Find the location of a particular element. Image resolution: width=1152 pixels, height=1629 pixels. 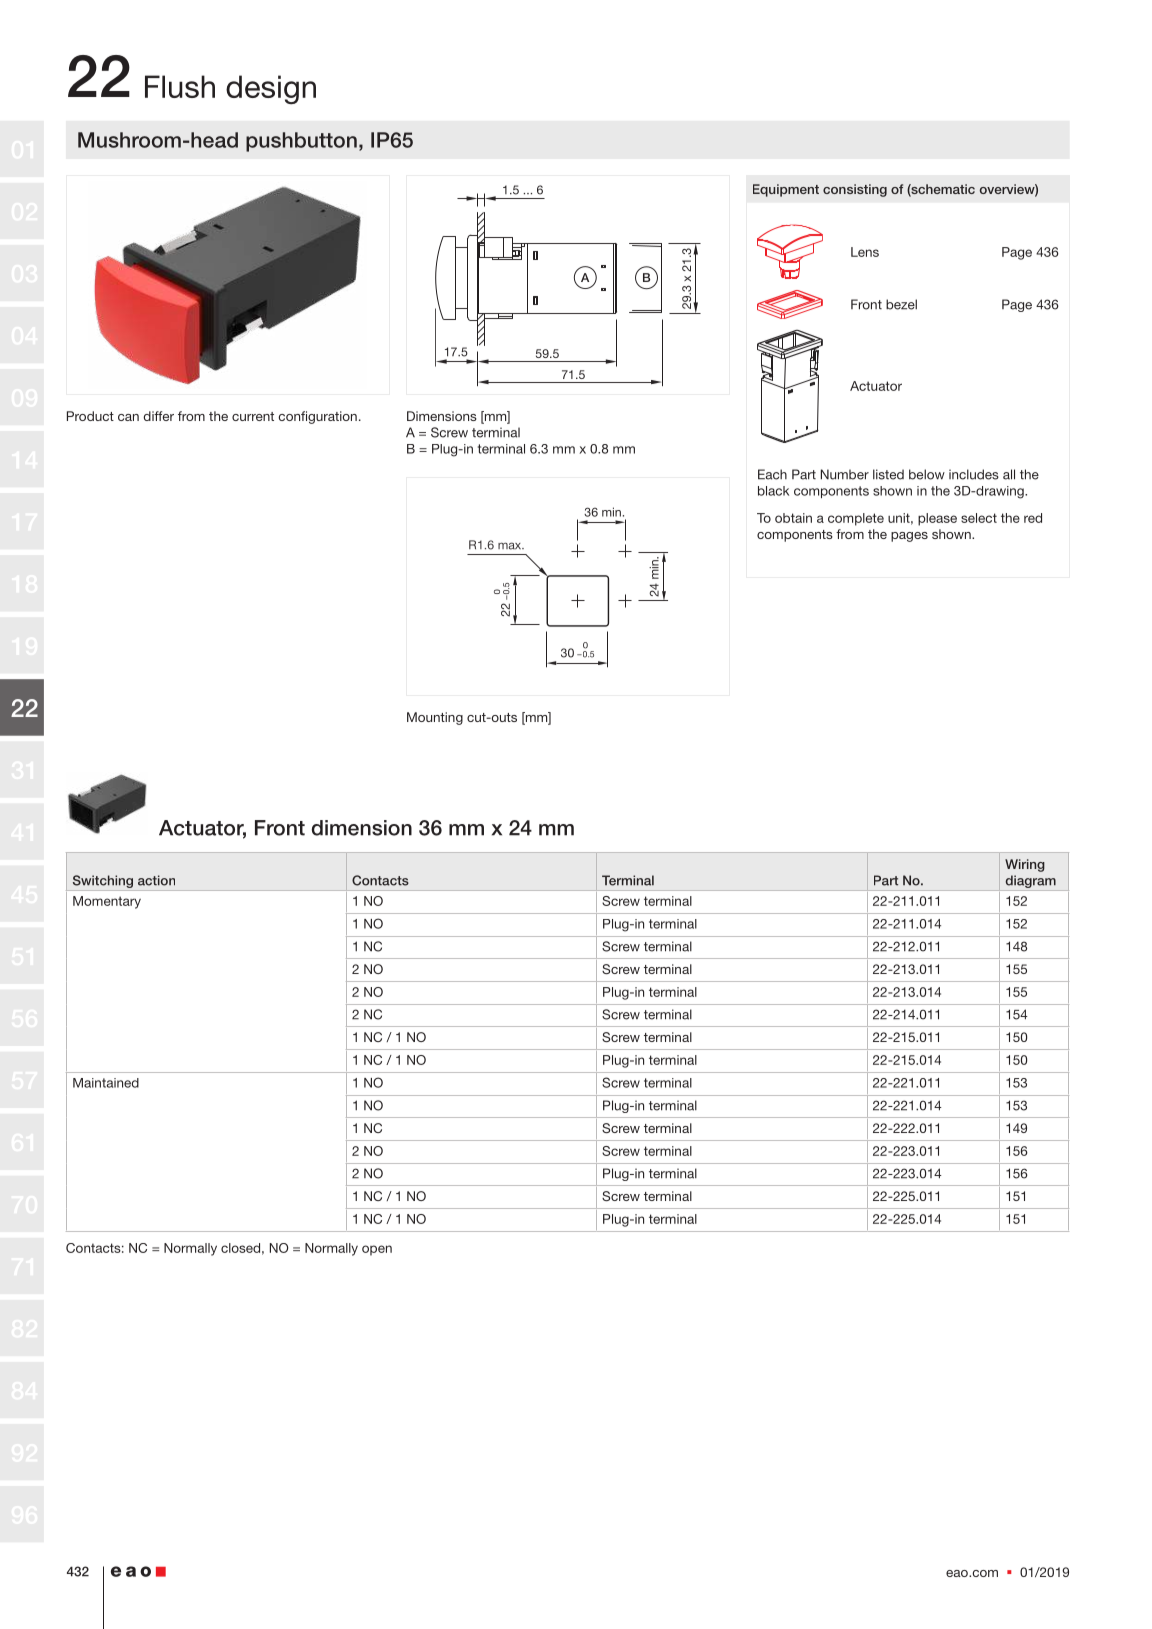

action is located at coordinates (156, 880).
